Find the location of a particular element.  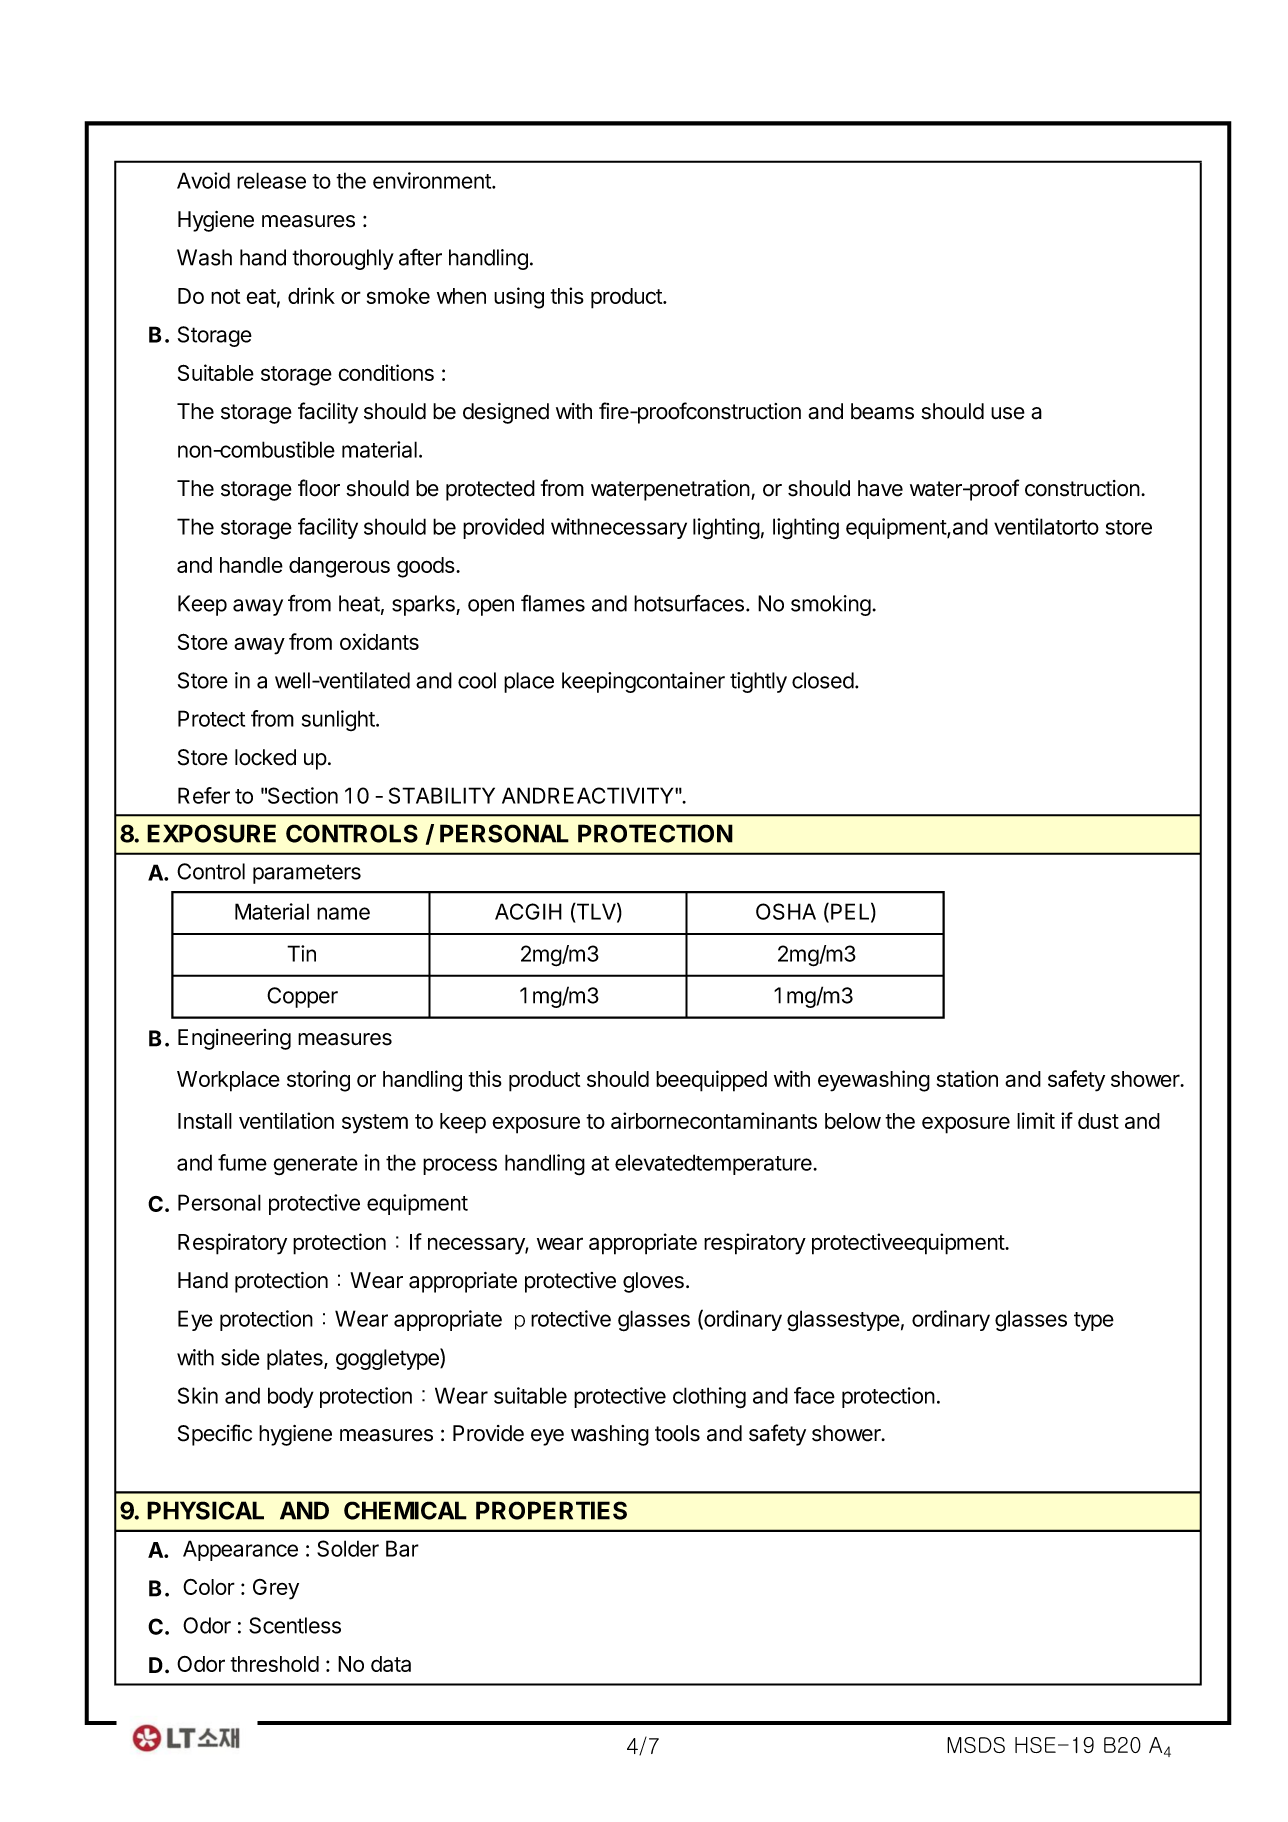

limit is located at coordinates (1036, 1120).
